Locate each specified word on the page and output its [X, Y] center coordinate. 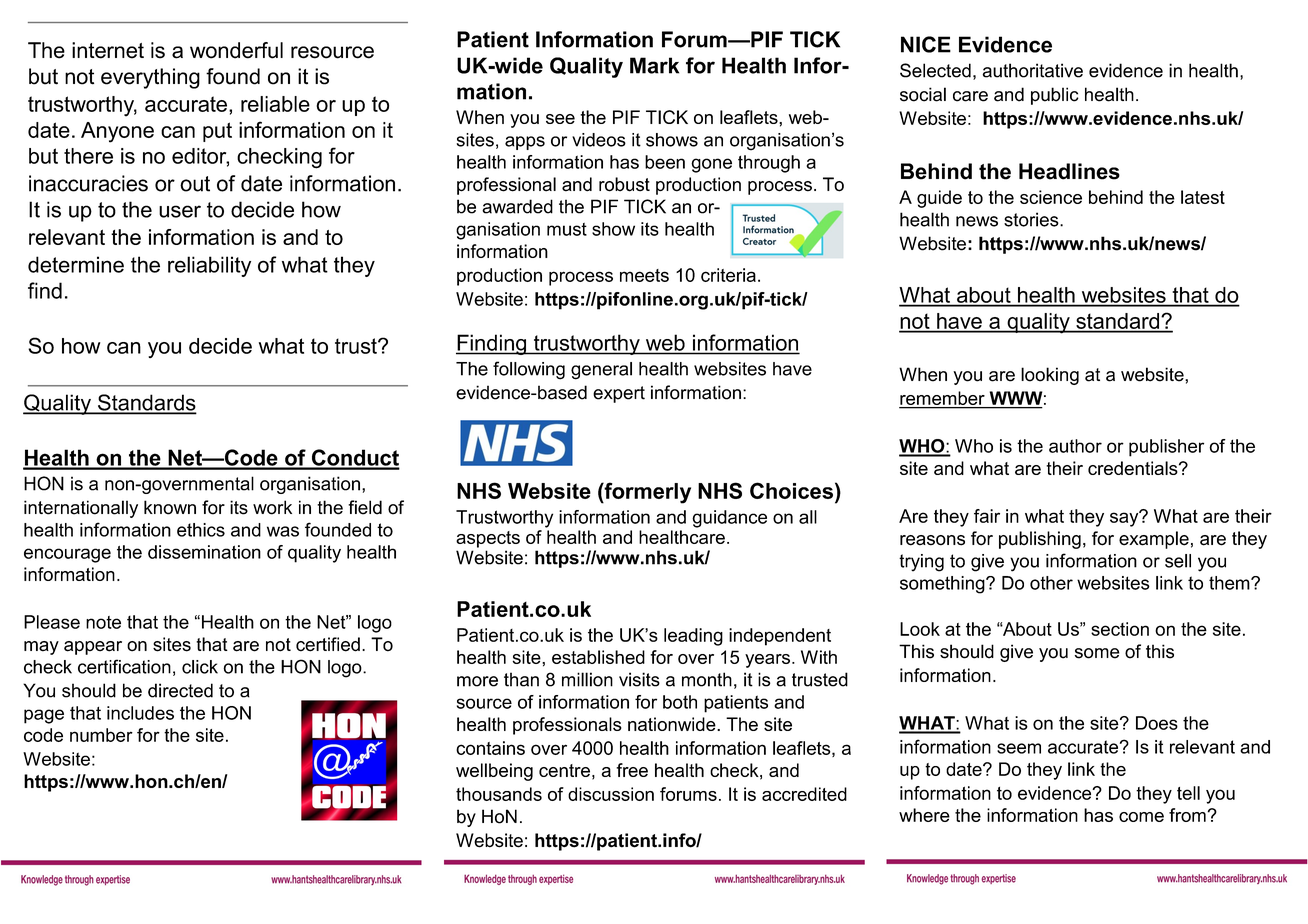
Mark [654, 65]
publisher [1166, 448]
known [170, 507]
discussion [611, 794]
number [101, 735]
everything [150, 78]
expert [619, 394]
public [1055, 96]
